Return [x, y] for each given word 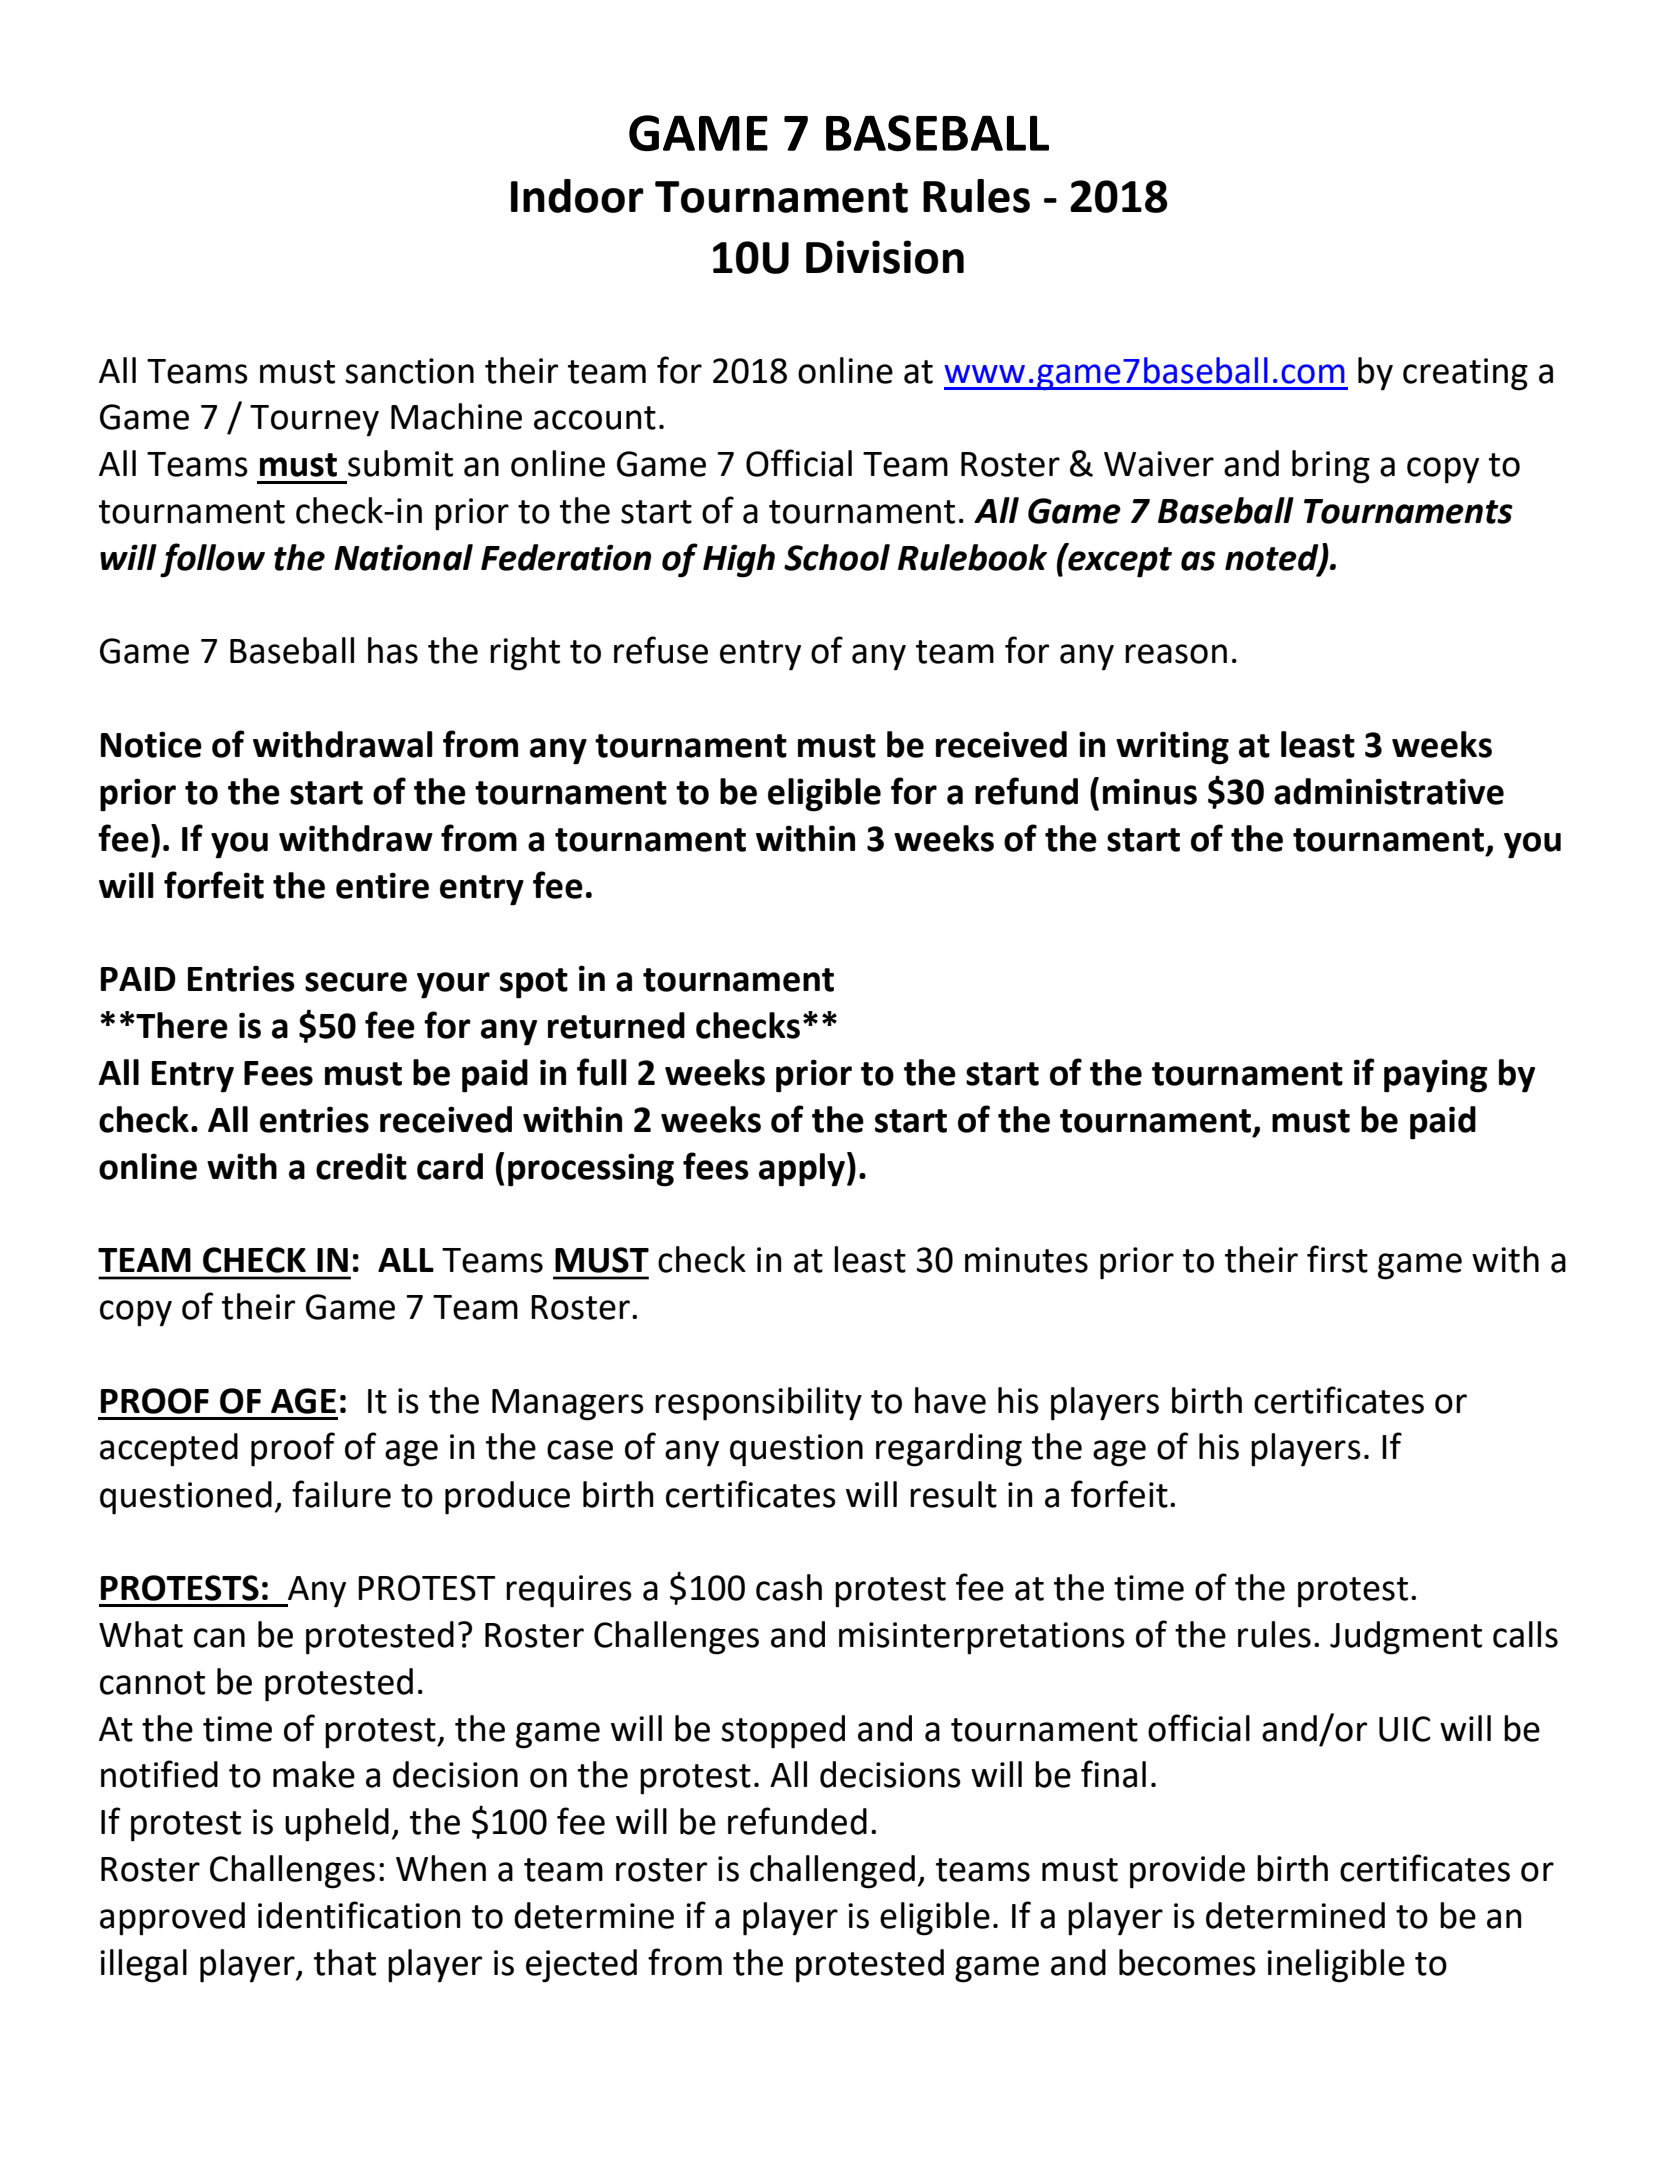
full [602, 1072]
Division [885, 257]
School [837, 557]
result [953, 1494]
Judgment [1406, 1638]
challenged [832, 1872]
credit [361, 1166]
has [393, 650]
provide [1187, 1872]
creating [1465, 374]
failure [341, 1494]
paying [1436, 1076]
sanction [409, 371]
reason [1176, 654]
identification [359, 1915]
